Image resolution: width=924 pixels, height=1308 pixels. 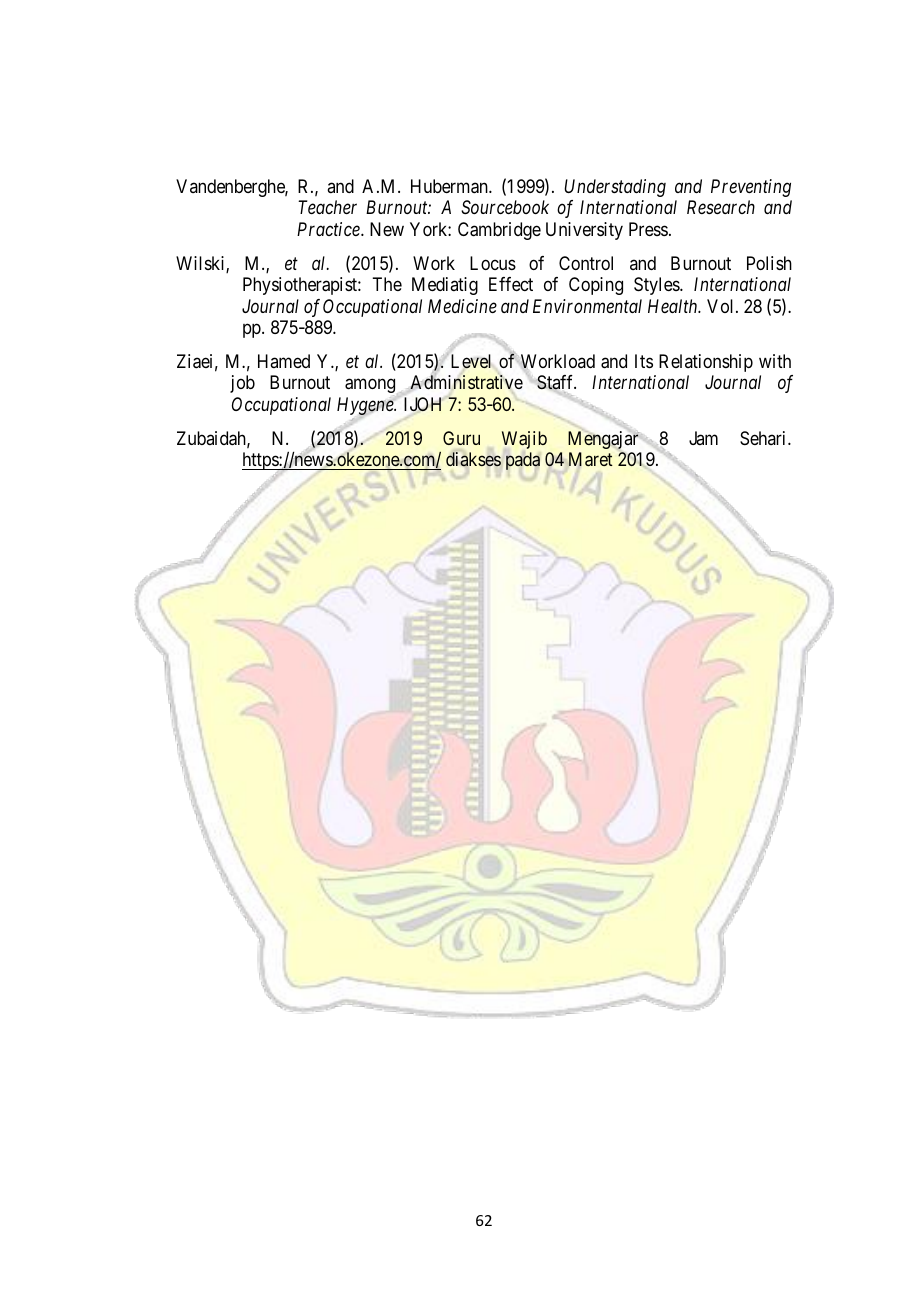 I want to click on Relationship, so click(x=706, y=363).
